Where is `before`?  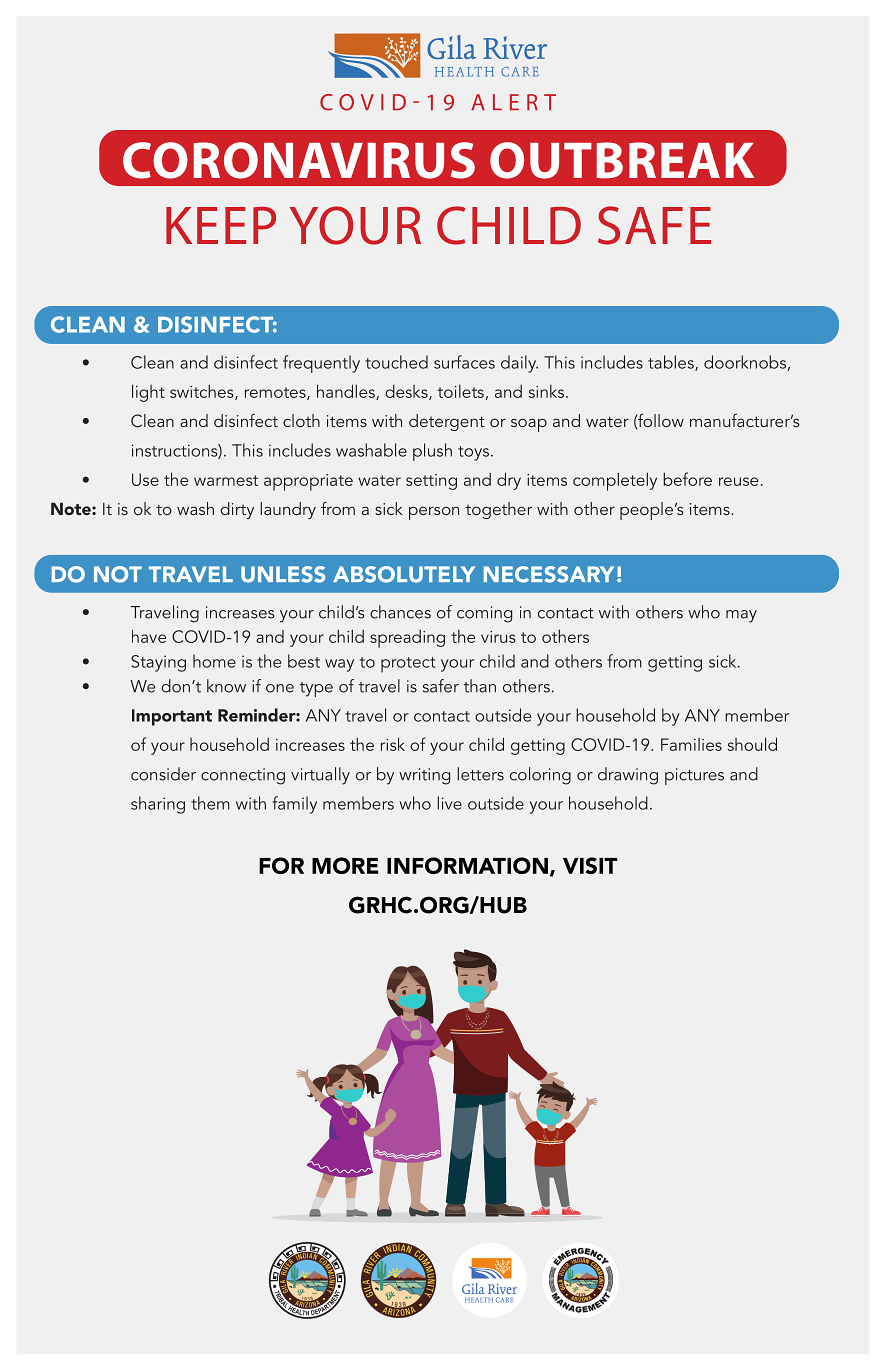
before is located at coordinates (687, 479).
